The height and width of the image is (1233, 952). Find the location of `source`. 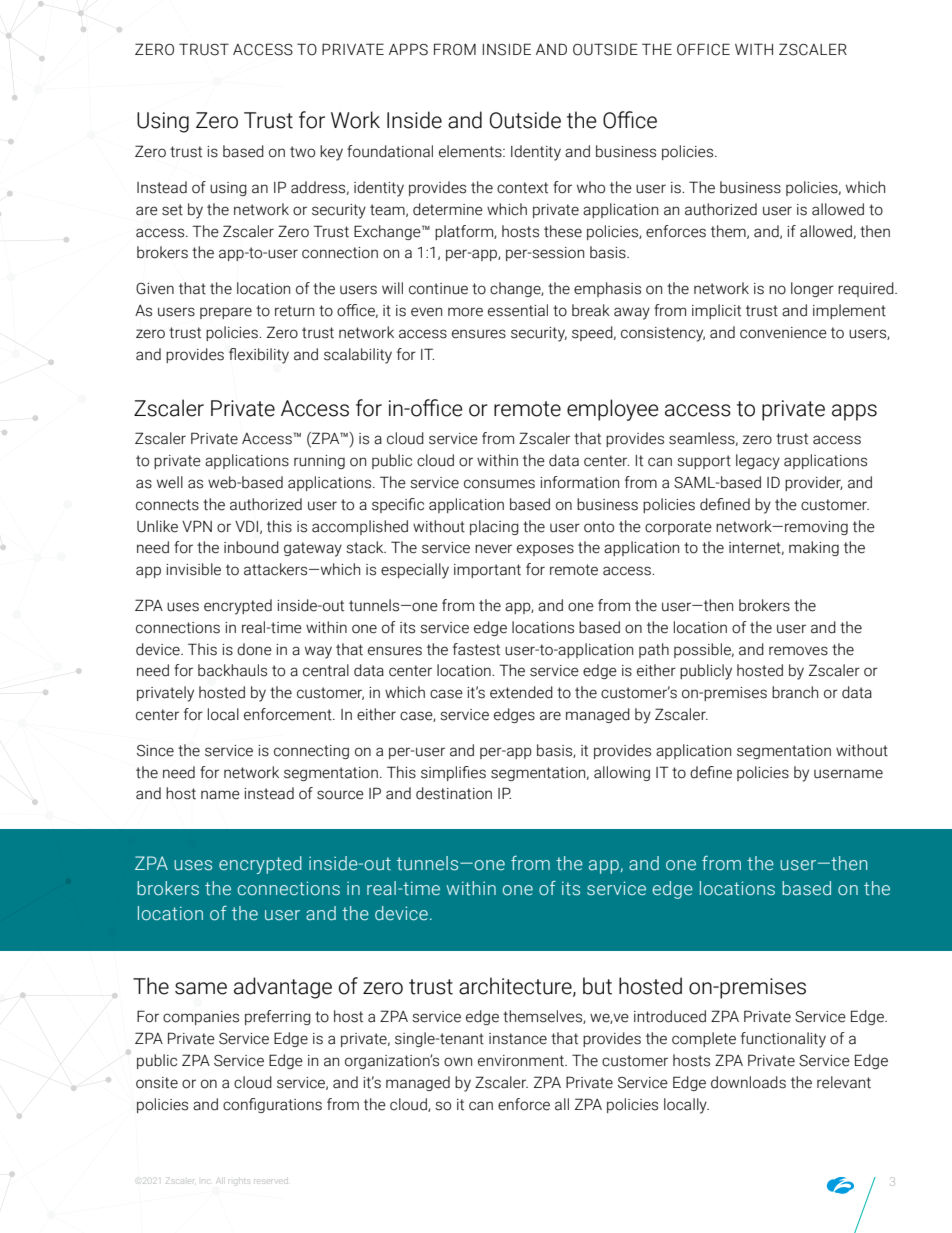

source is located at coordinates (340, 795).
